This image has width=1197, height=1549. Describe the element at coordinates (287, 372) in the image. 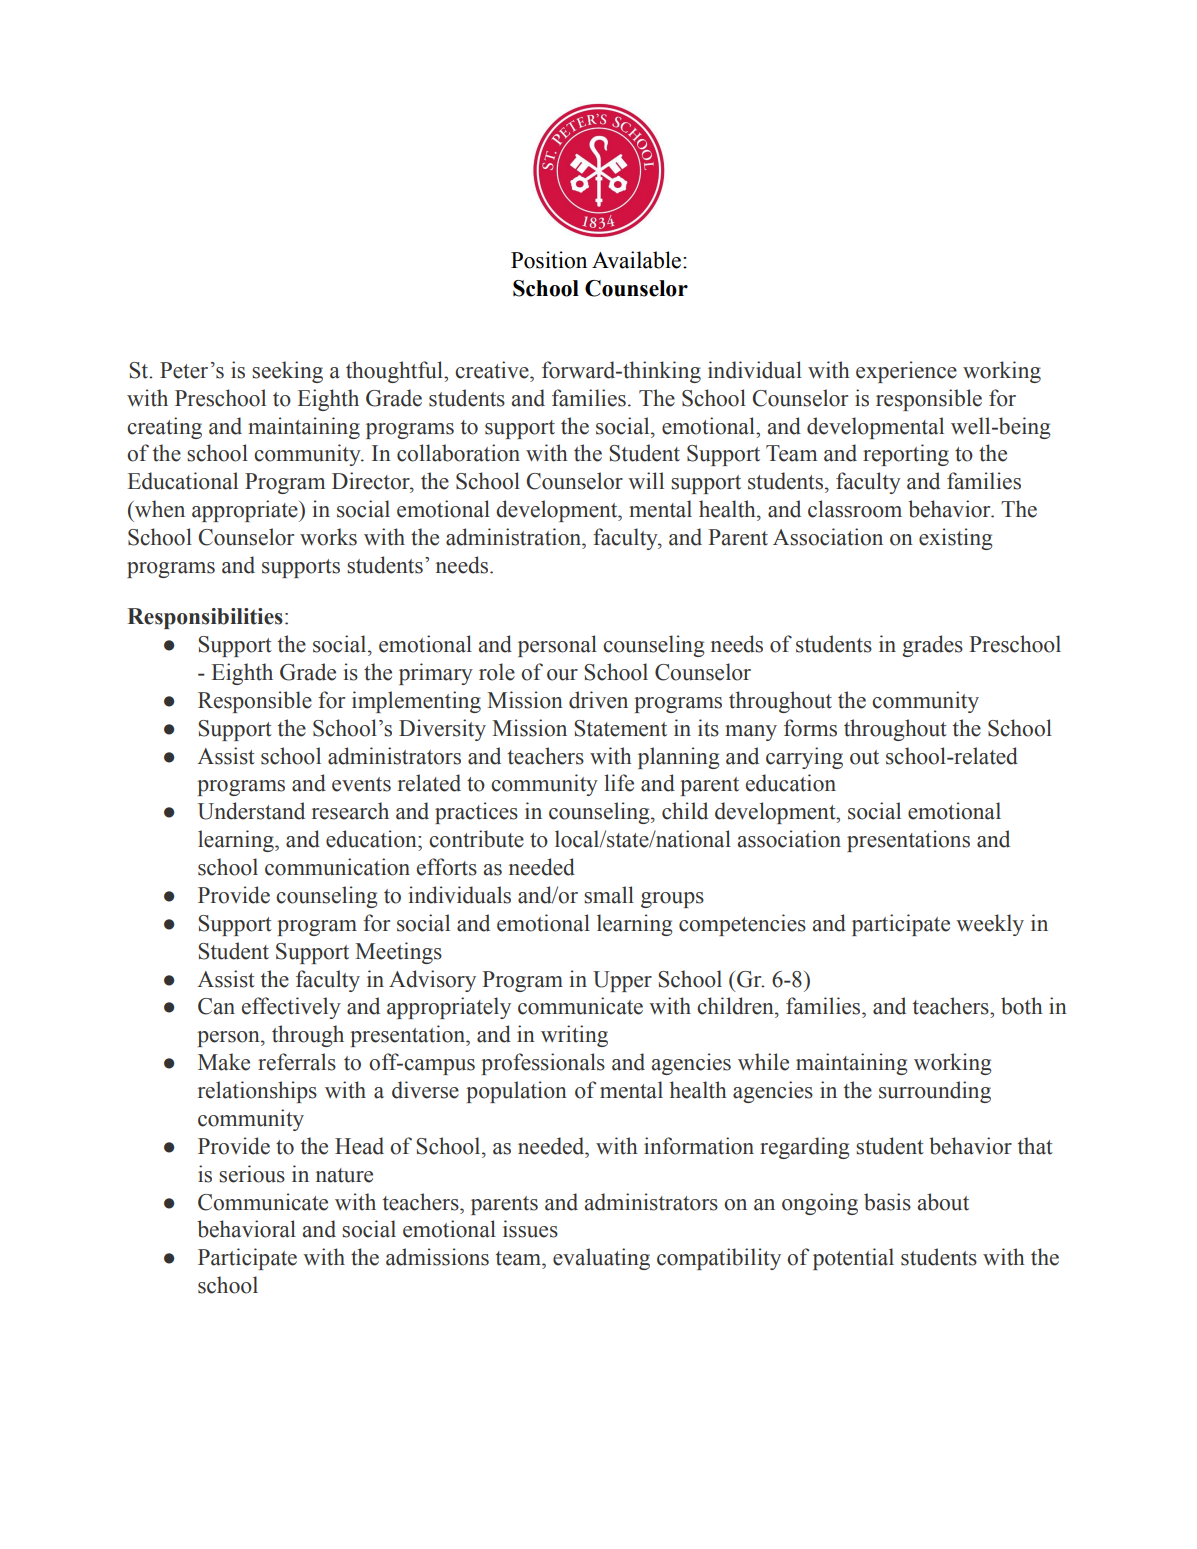

I see `seeking` at that location.
